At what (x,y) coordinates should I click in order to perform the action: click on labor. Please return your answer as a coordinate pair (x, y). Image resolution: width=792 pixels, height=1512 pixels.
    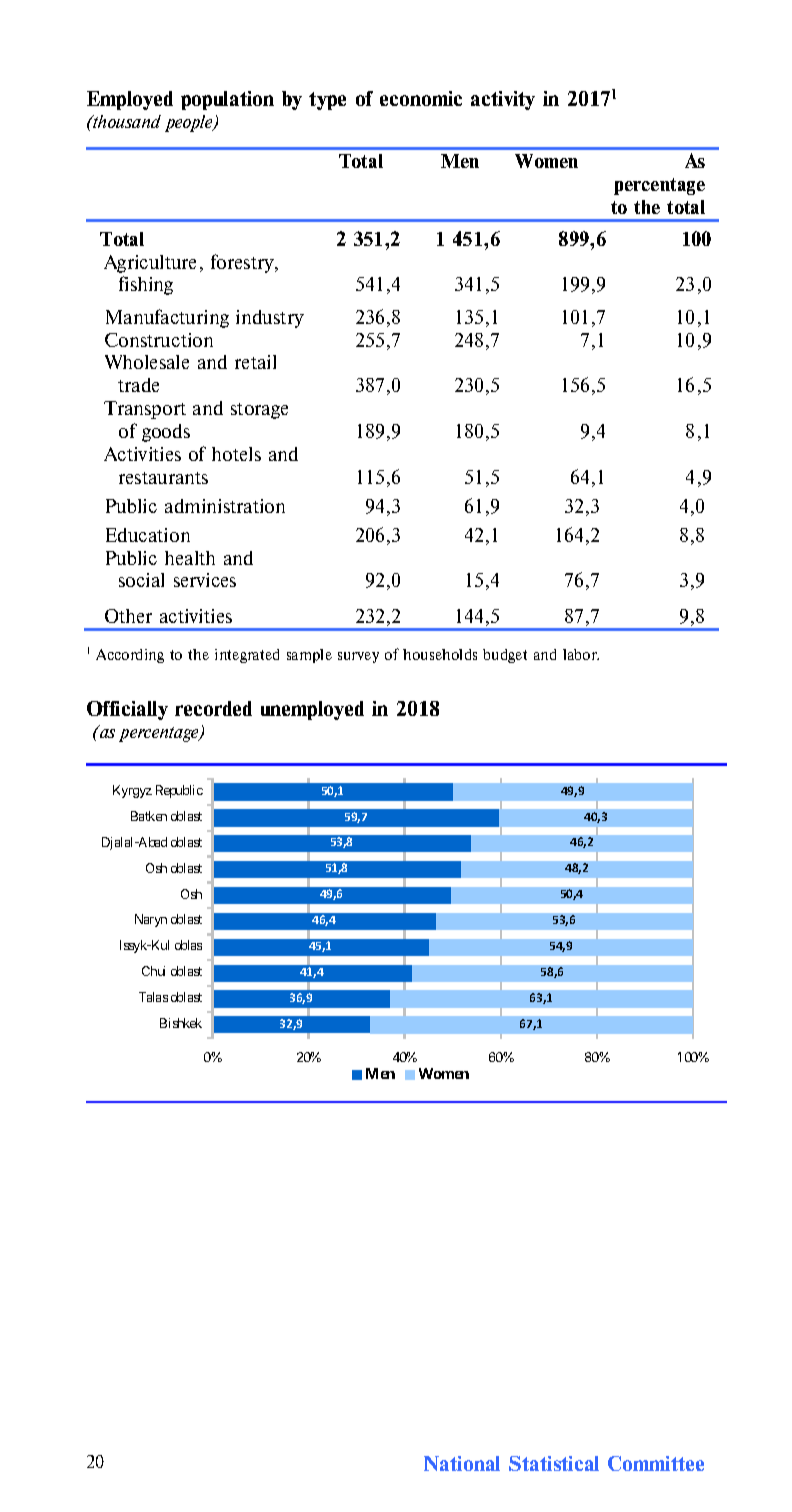
    Looking at the image, I should click on (581, 654).
